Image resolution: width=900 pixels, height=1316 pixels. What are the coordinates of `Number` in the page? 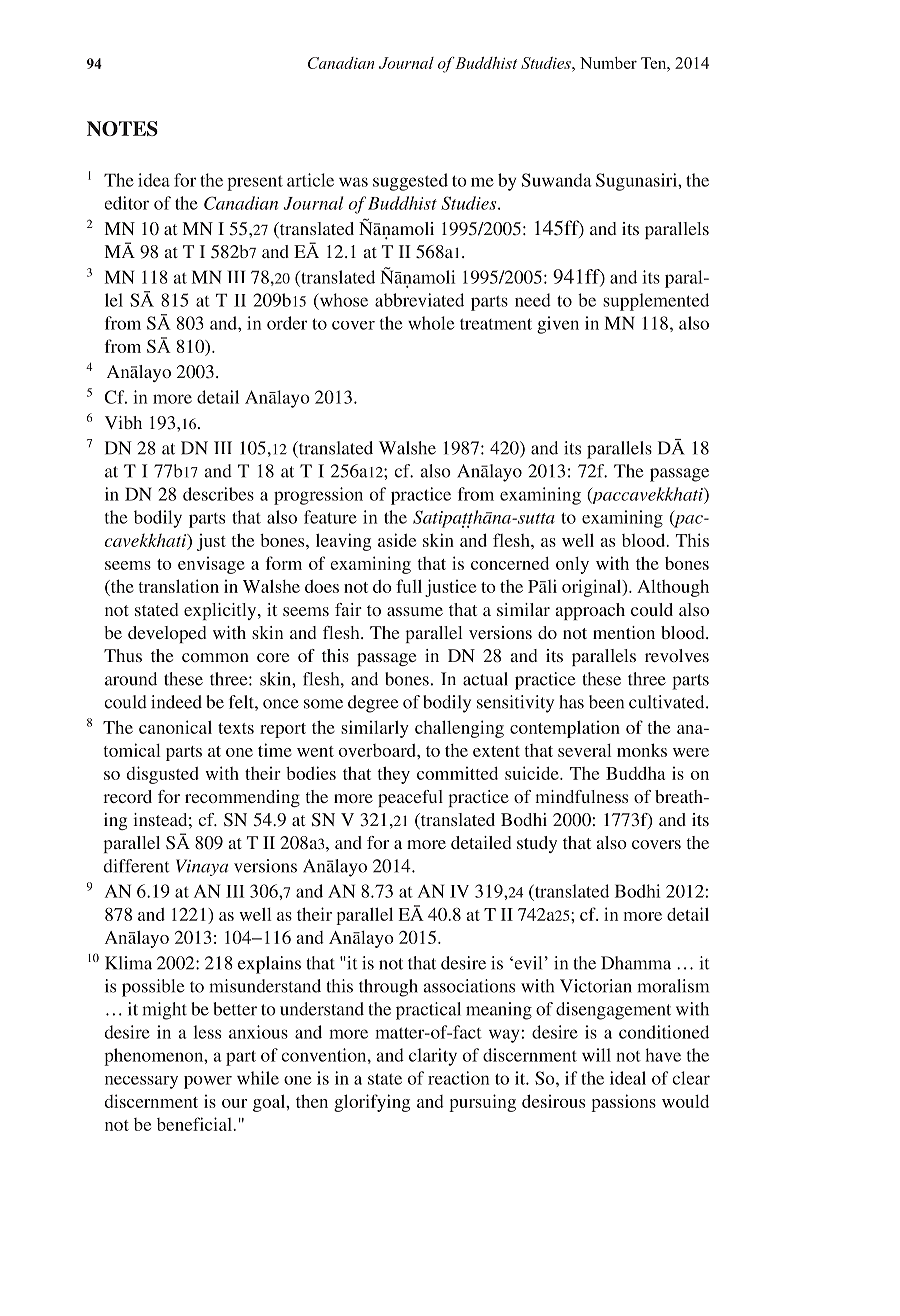 It's located at (608, 63).
